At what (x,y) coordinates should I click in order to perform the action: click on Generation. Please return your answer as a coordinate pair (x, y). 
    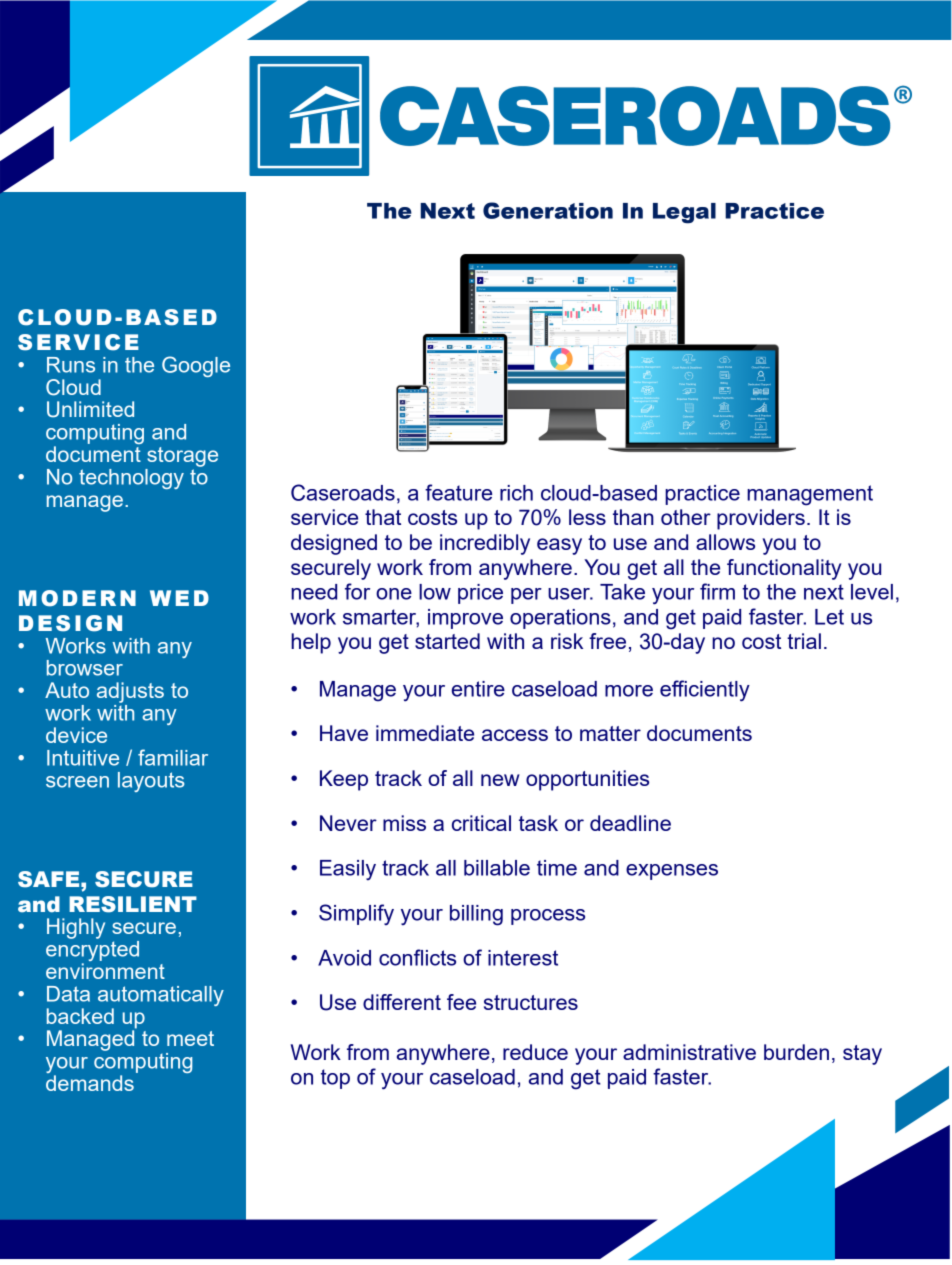
    Looking at the image, I should click on (548, 210).
